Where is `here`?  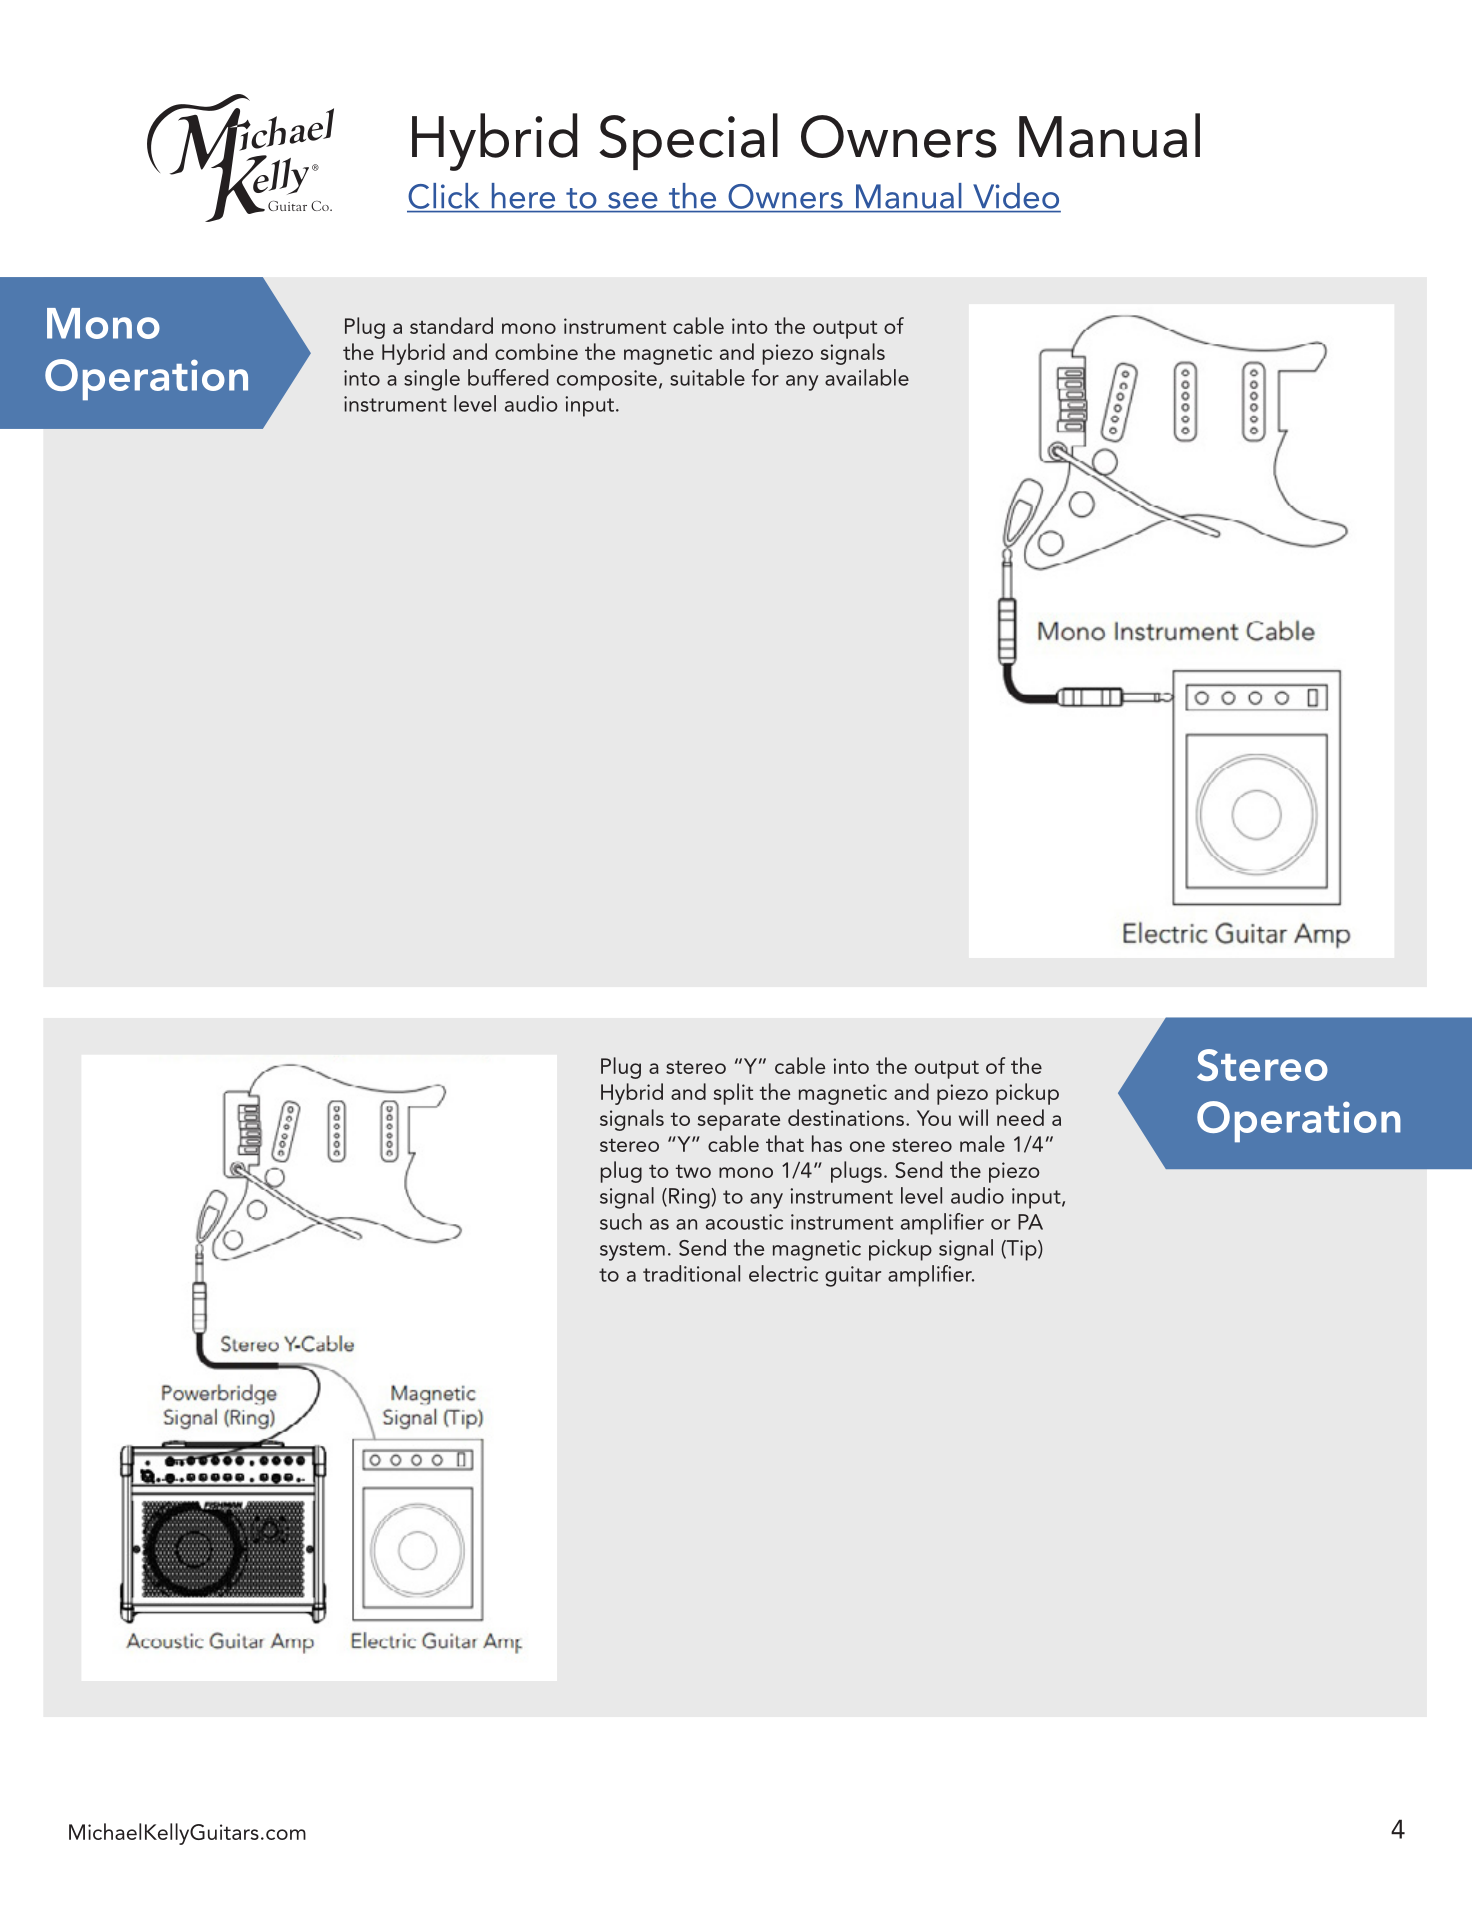
here is located at coordinates (523, 196).
